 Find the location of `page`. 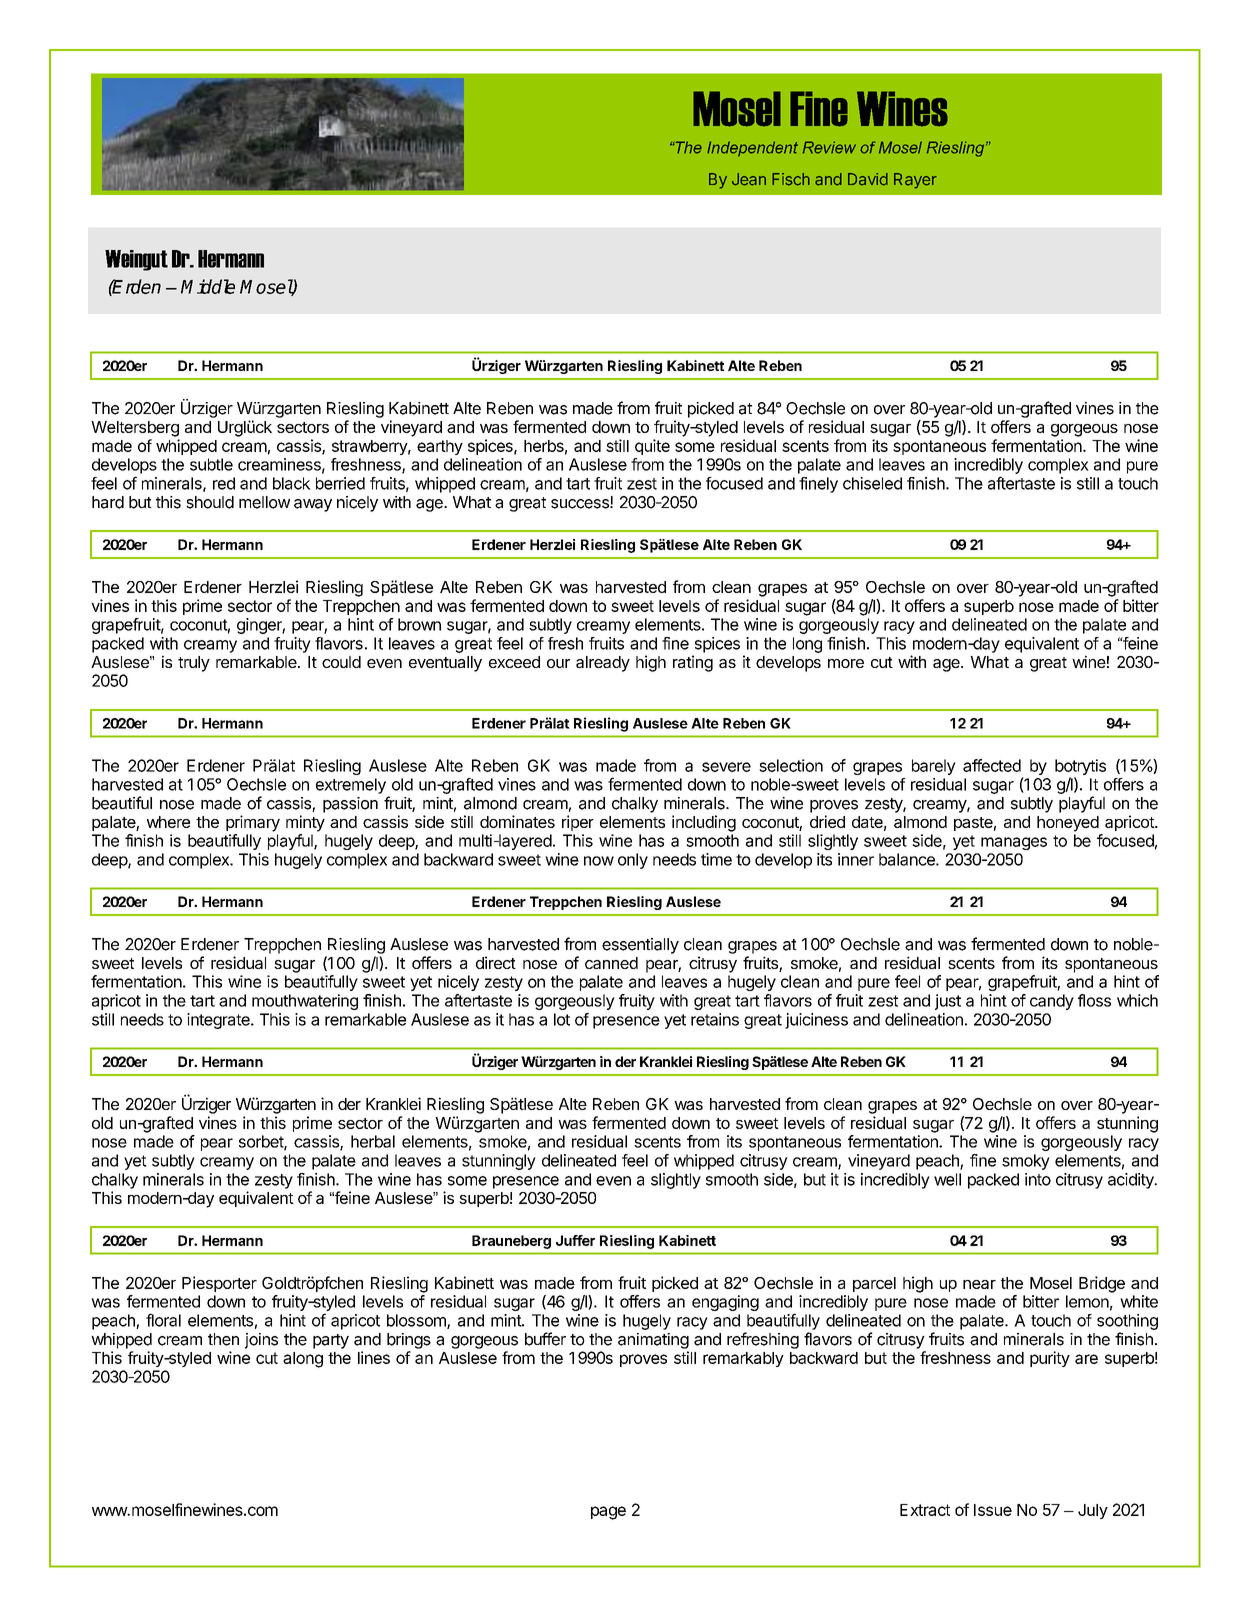

page is located at coordinates (608, 1513).
